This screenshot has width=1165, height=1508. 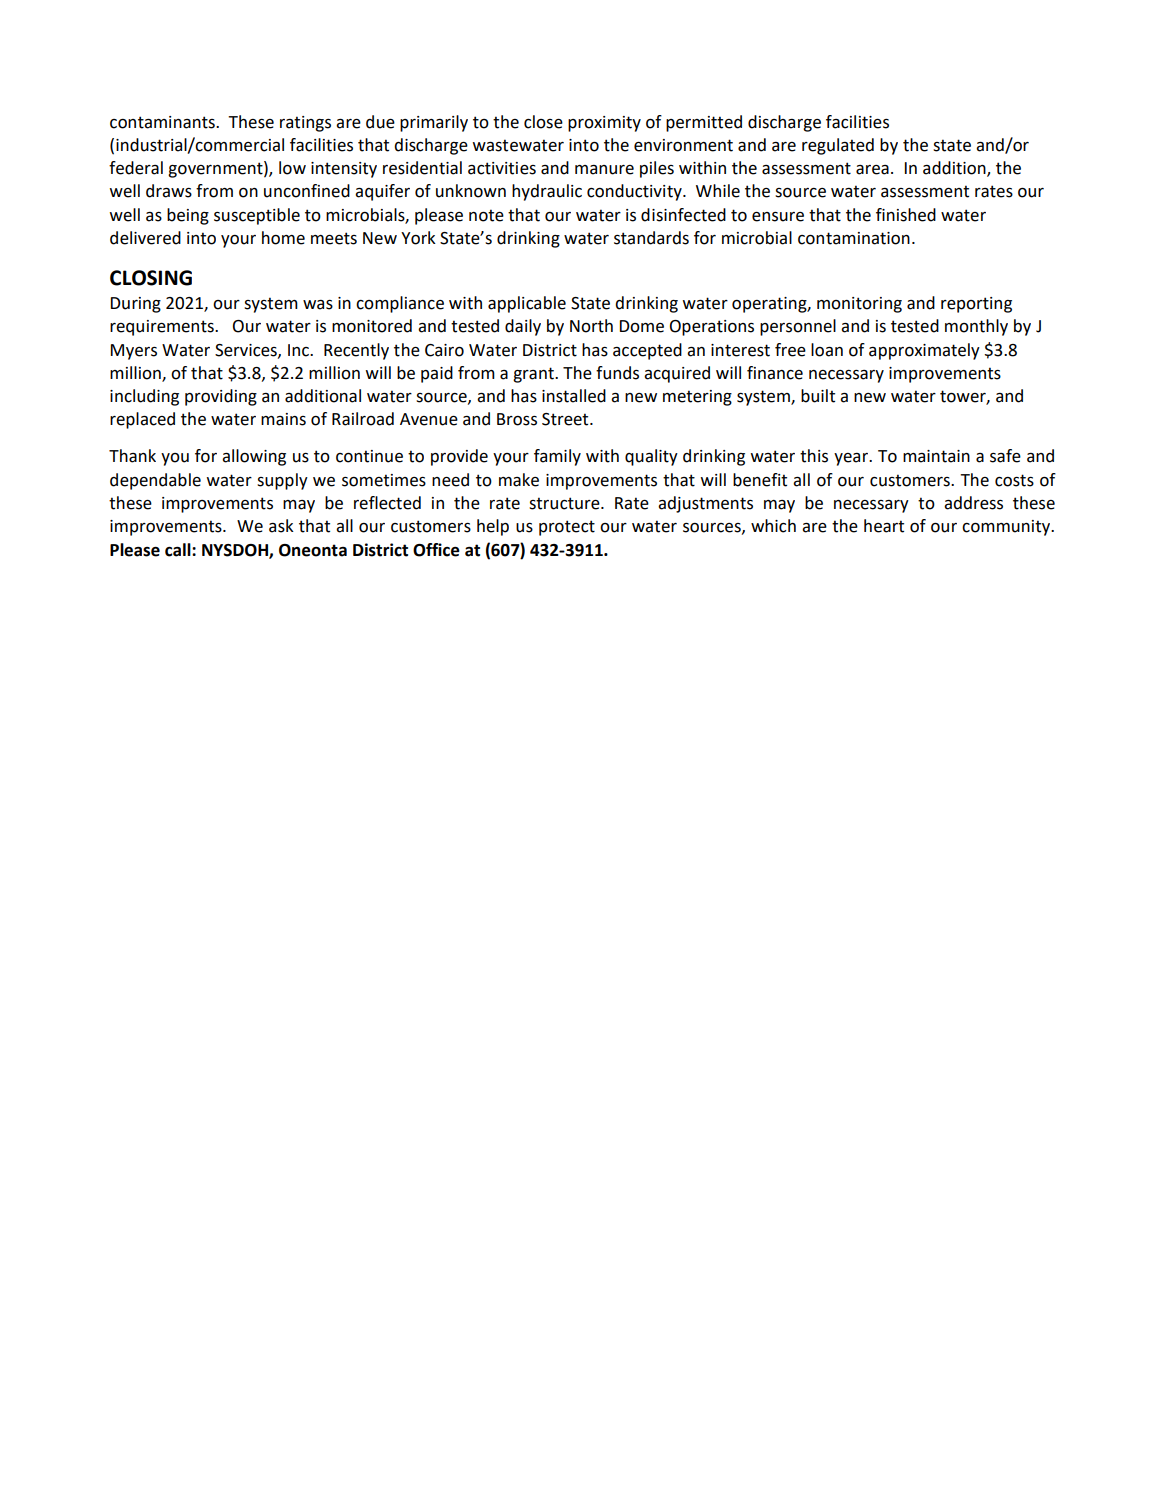 What do you see at coordinates (305, 124) in the screenshot?
I see `ratings` at bounding box center [305, 124].
